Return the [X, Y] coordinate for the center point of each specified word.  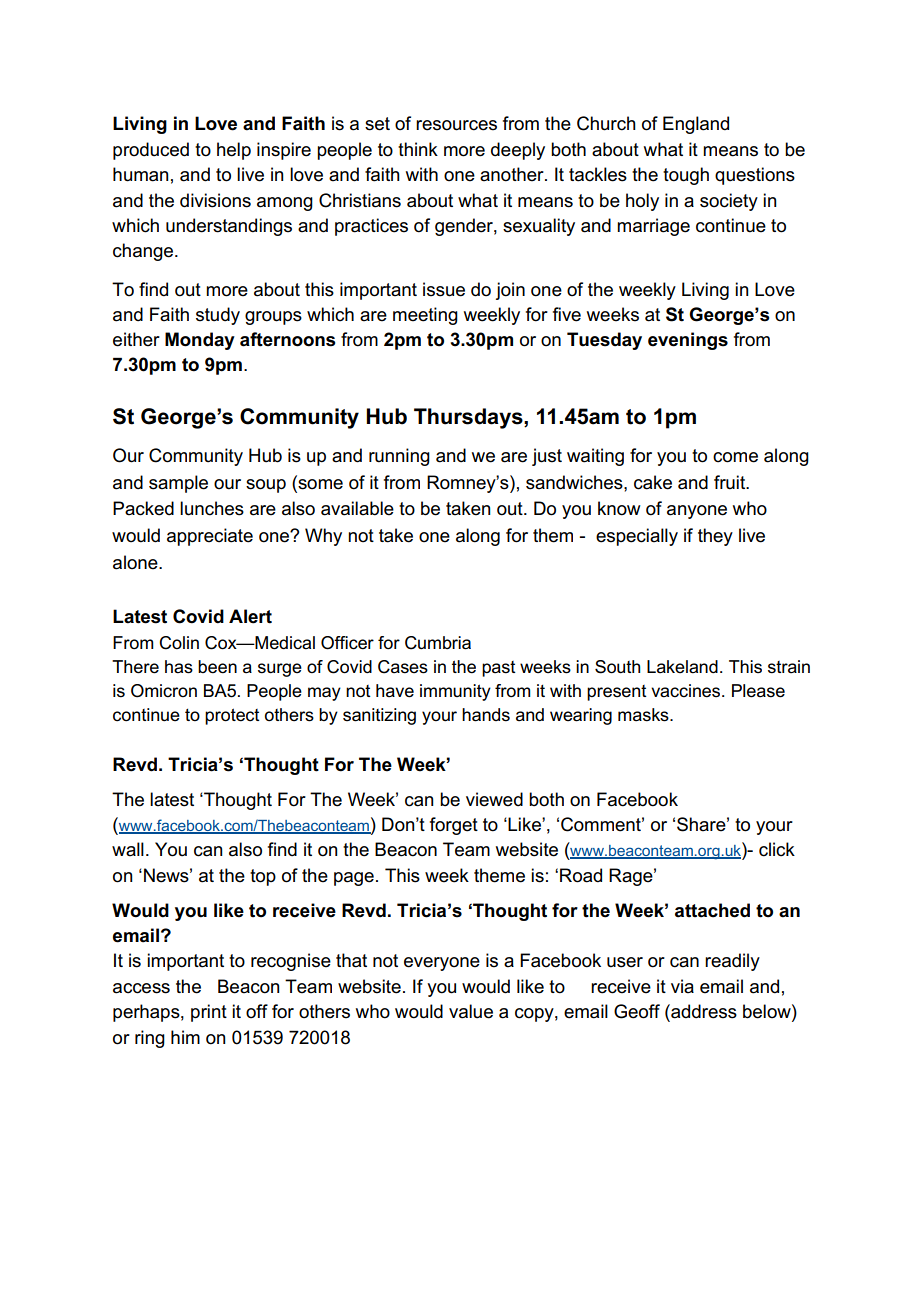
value [471, 1011]
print [209, 1013]
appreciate [210, 537]
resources [456, 125]
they [715, 537]
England [696, 125]
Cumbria [438, 643]
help [234, 151]
